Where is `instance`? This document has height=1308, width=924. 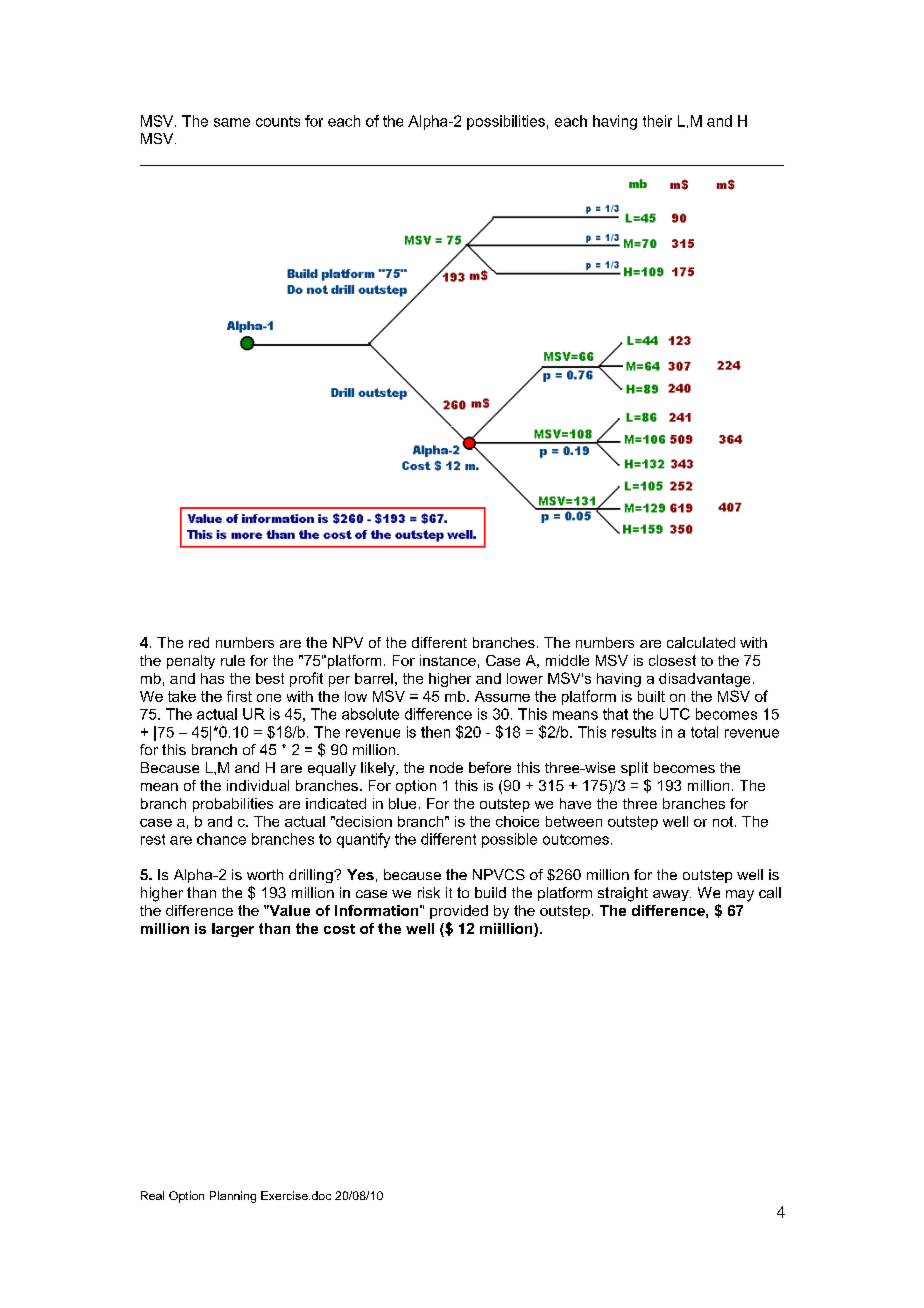
instance is located at coordinates (448, 660).
